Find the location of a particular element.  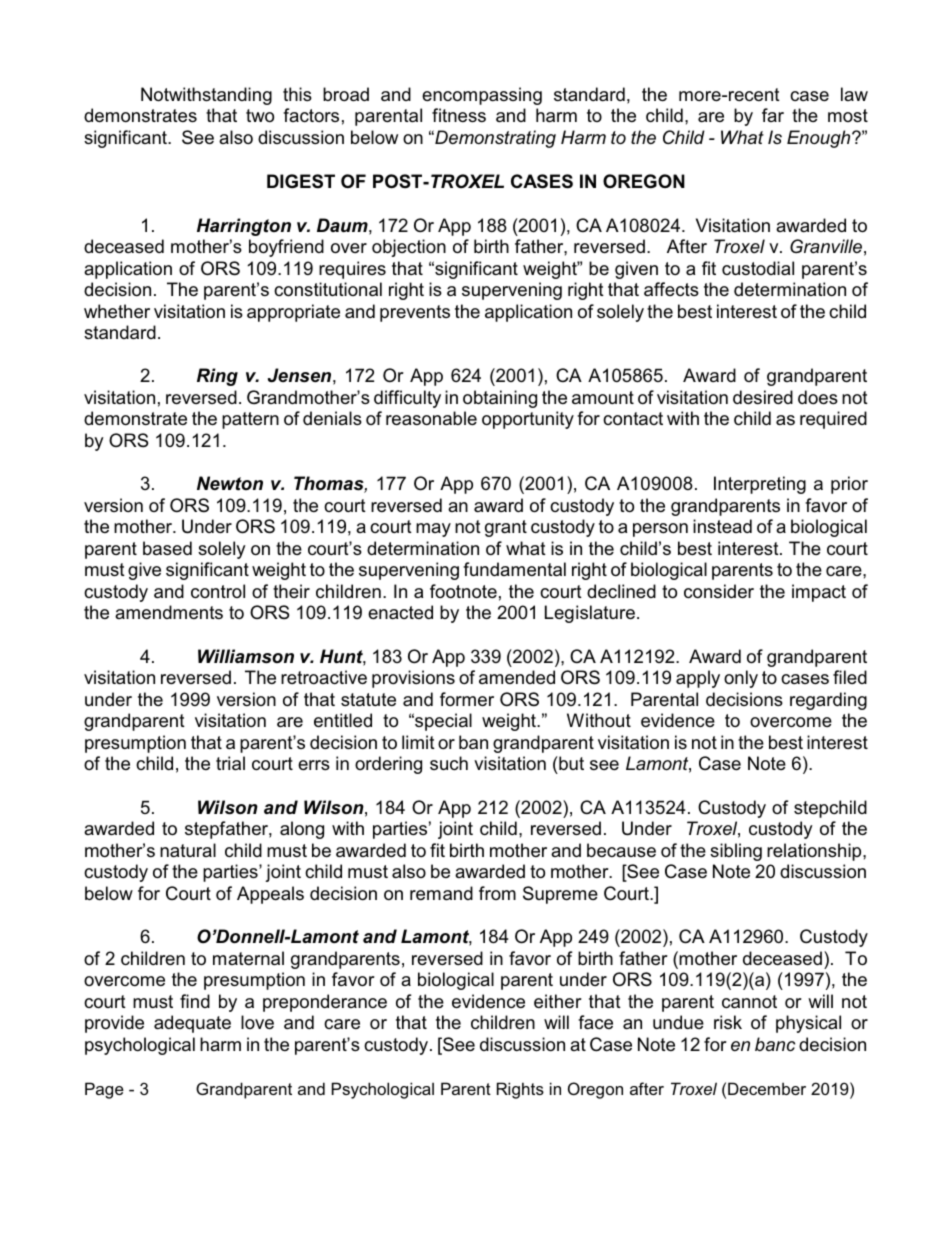

fundamental is located at coordinates (514, 569).
